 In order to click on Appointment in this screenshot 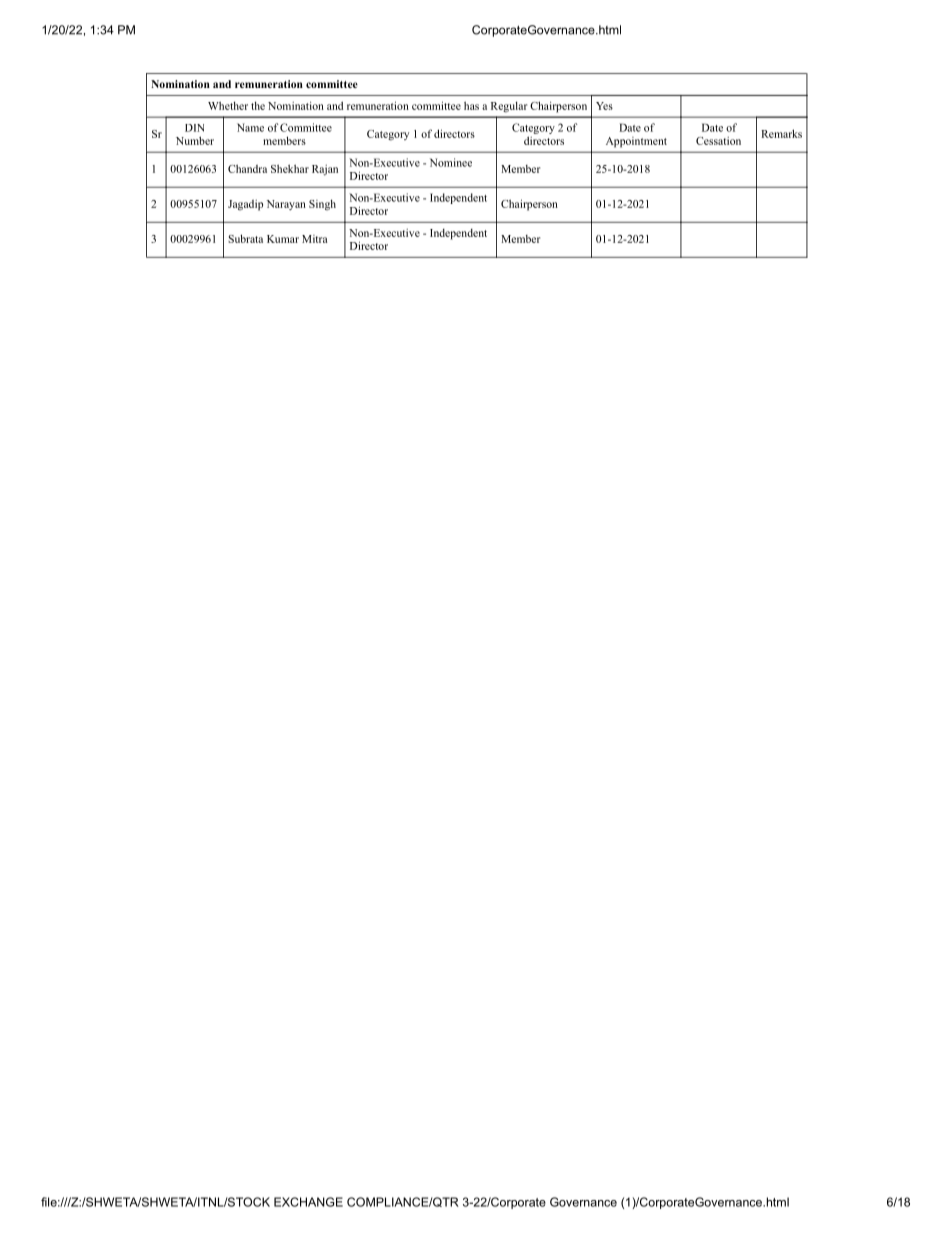, I will do `click(636, 142)`.
